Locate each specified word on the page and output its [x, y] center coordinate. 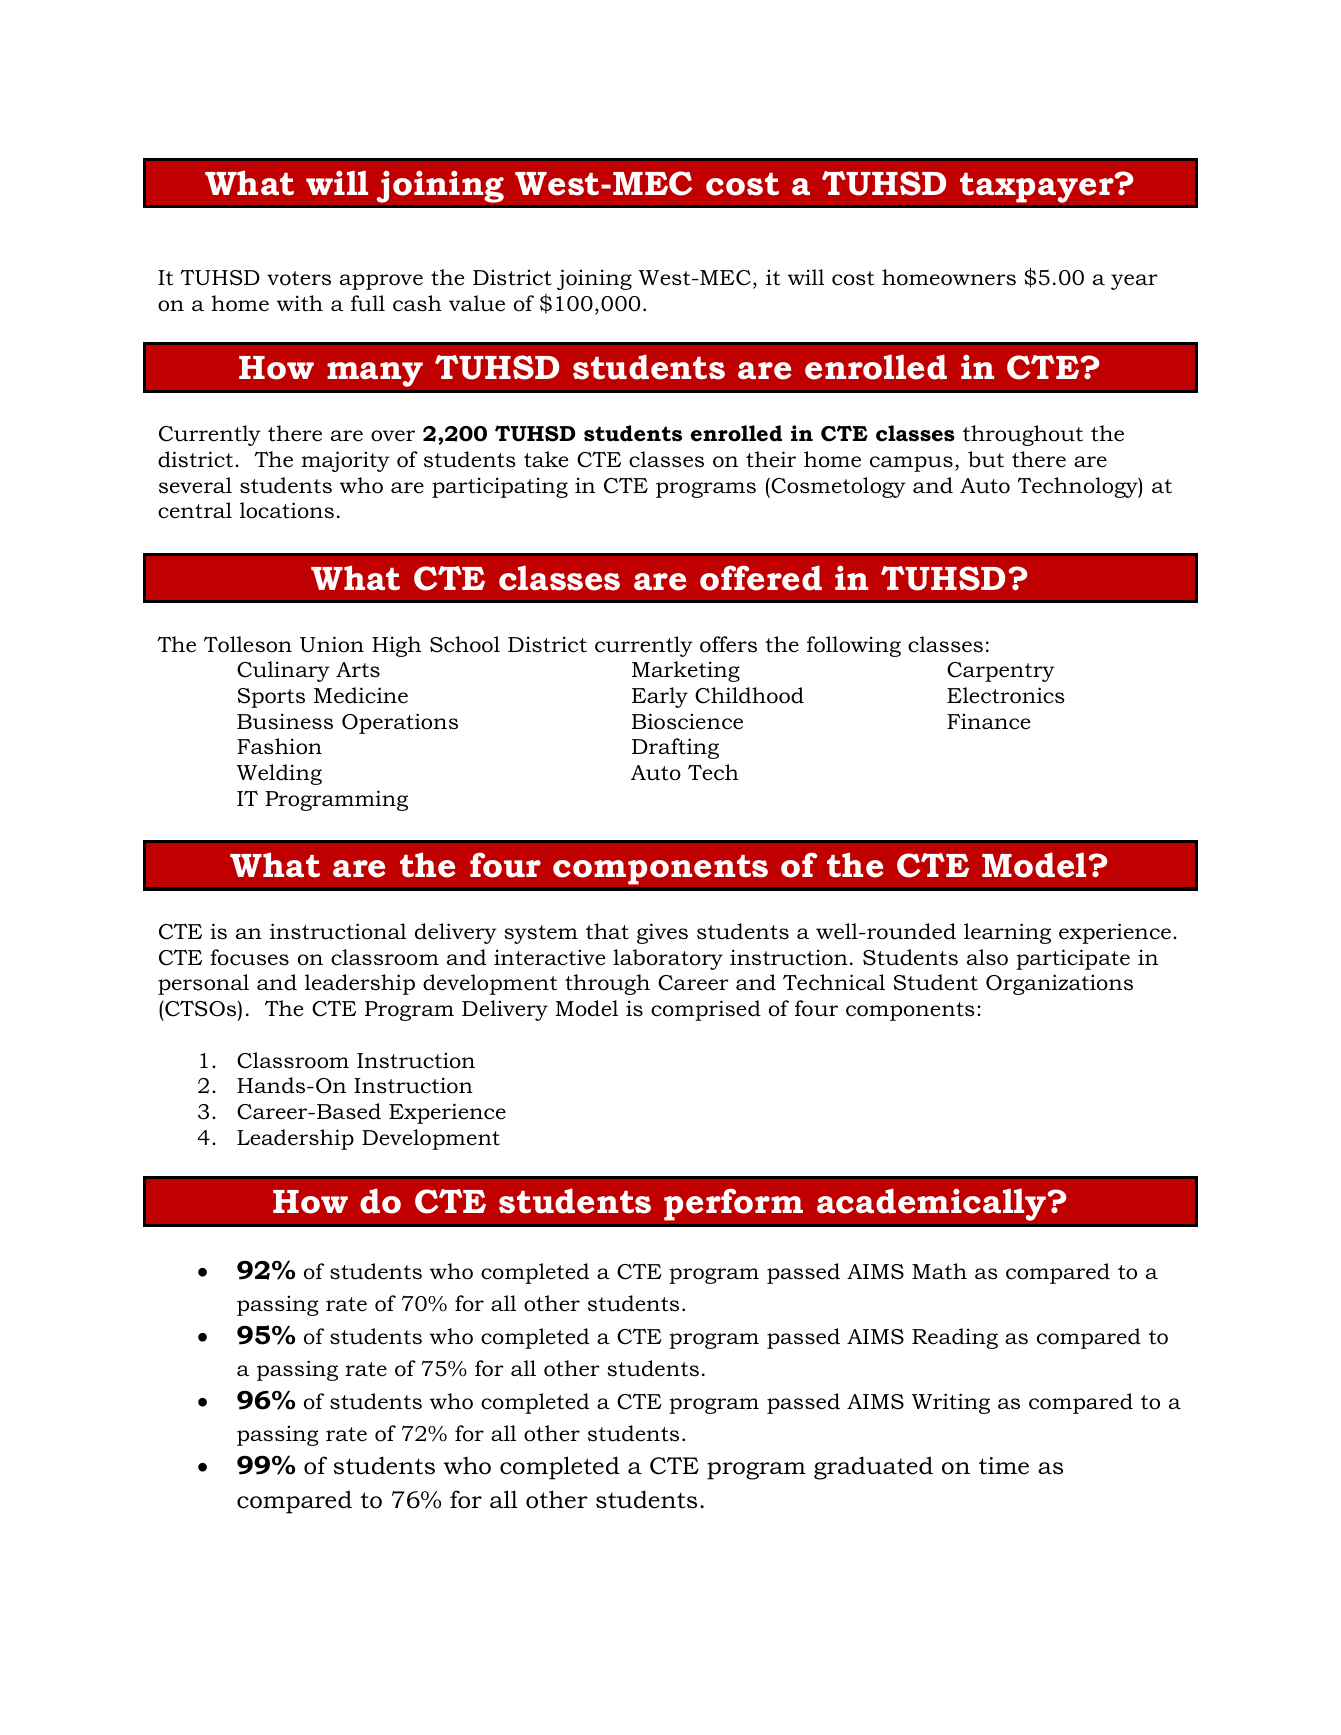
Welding [279, 774]
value [477, 303]
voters [299, 278]
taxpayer [1038, 187]
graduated [873, 1468]
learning [1007, 933]
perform [733, 1204]
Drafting [675, 748]
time [1004, 1466]
